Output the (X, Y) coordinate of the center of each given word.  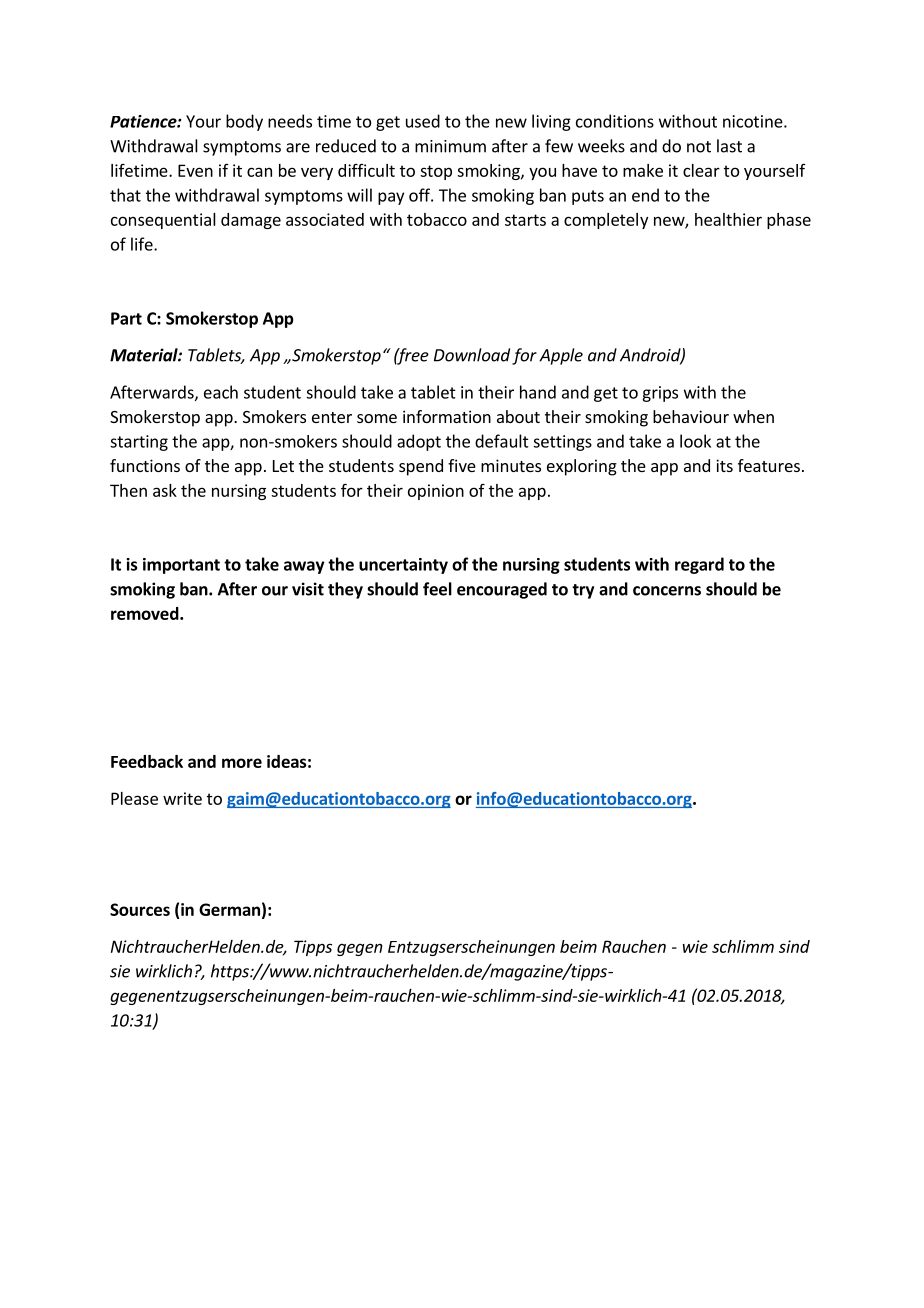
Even (195, 170)
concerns (667, 591)
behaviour (691, 416)
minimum (450, 146)
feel (437, 589)
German (229, 909)
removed (145, 613)
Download (472, 355)
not (699, 147)
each (221, 392)
